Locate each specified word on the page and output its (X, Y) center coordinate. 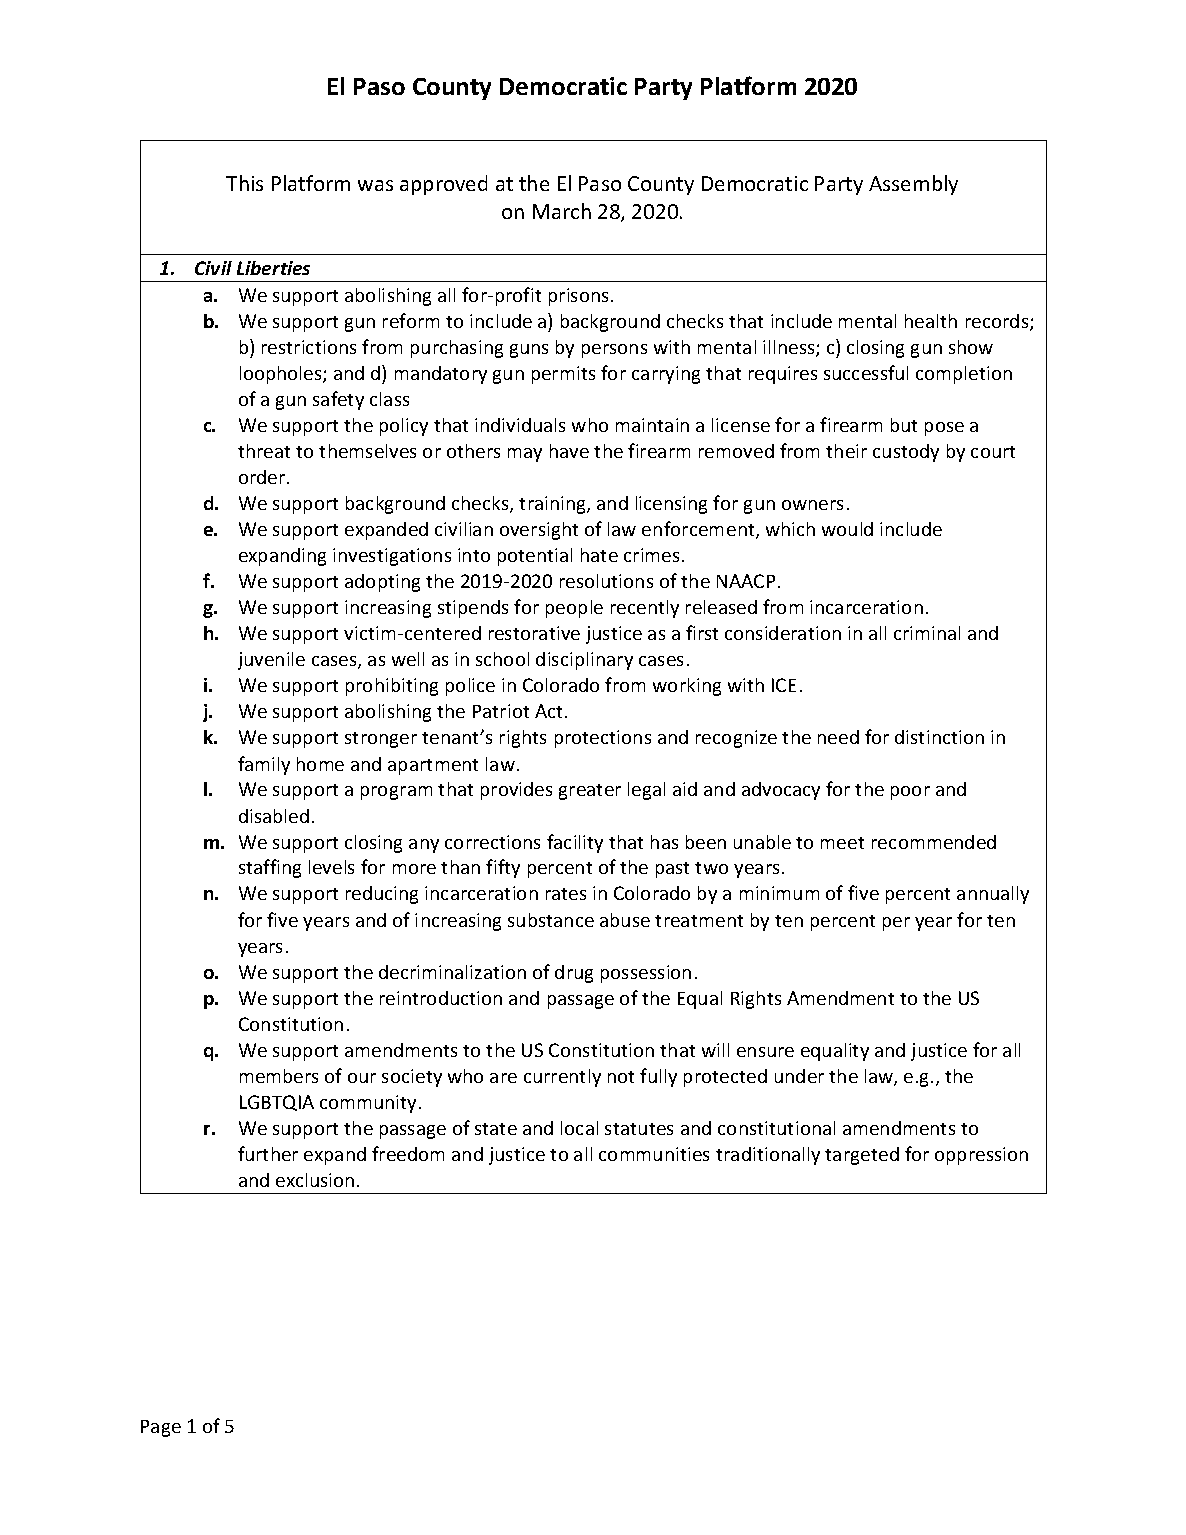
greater (590, 792)
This (244, 183)
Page (161, 1428)
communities (654, 1154)
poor (910, 793)
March (562, 211)
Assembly (913, 185)
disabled (274, 816)
